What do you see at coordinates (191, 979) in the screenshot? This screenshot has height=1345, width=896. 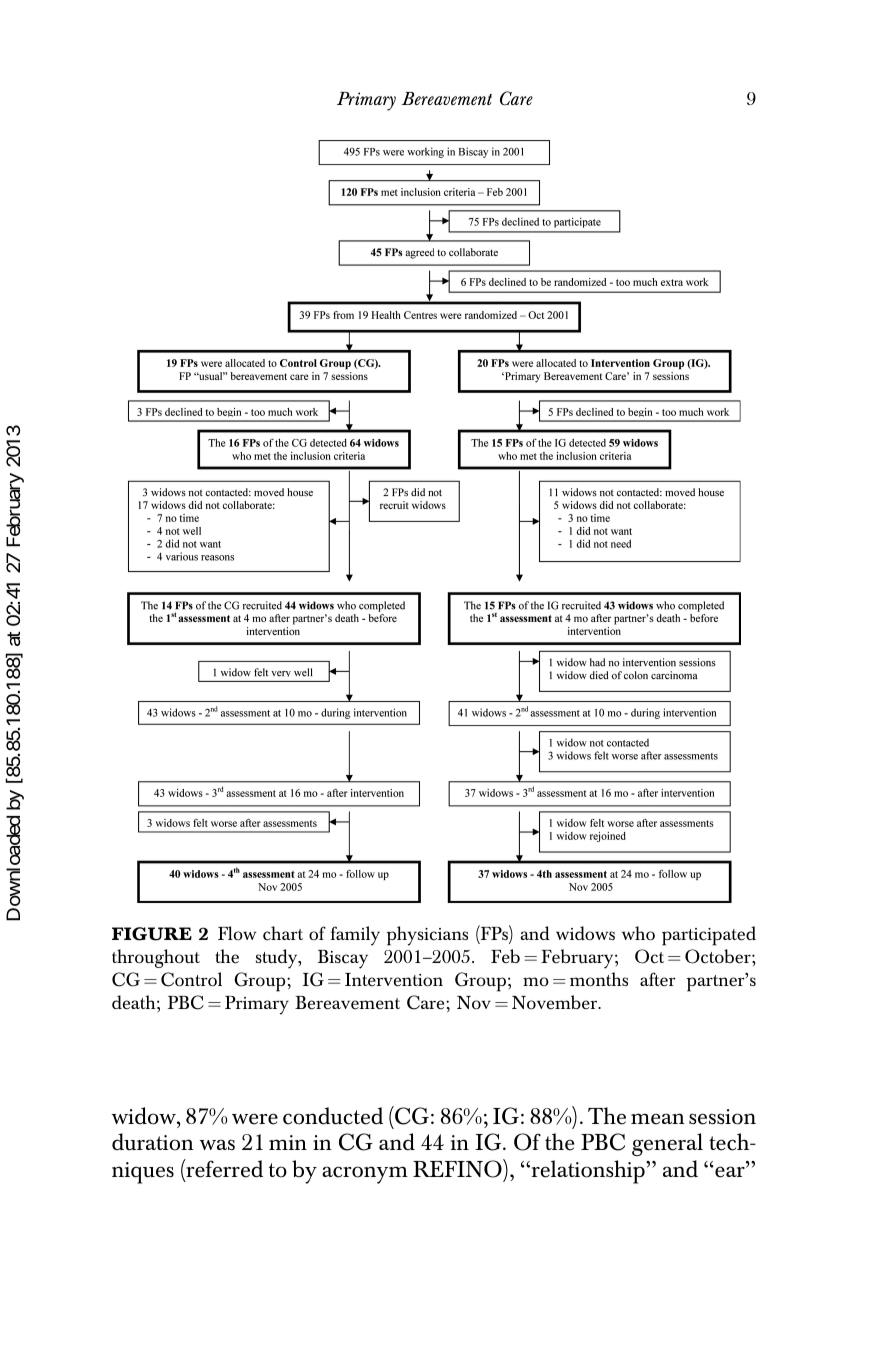 I see `Control` at bounding box center [191, 979].
